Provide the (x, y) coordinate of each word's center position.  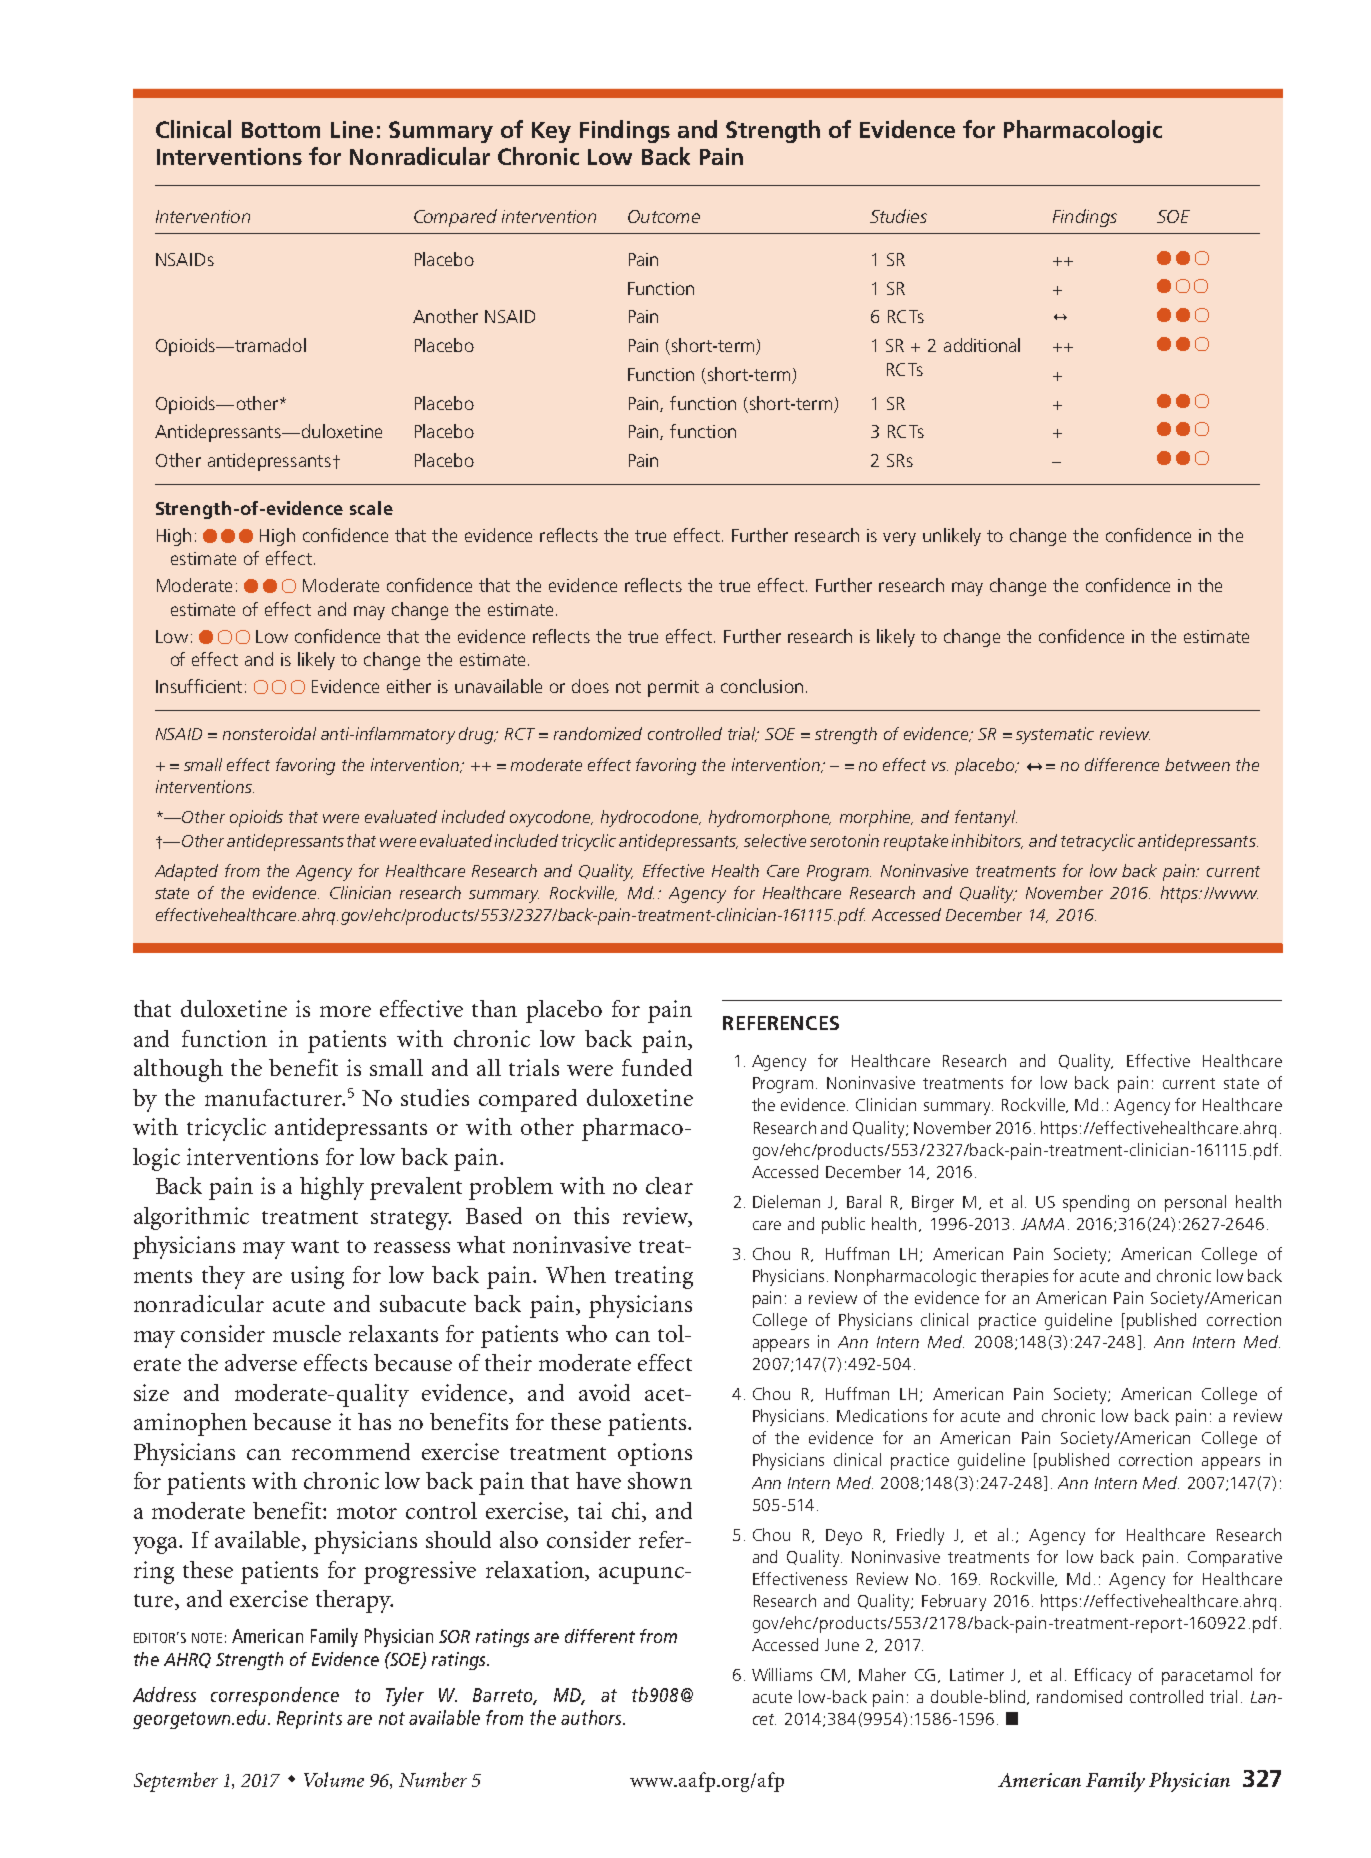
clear (669, 1185)
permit (673, 688)
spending (1096, 1203)
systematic (1055, 735)
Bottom (281, 130)
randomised (1079, 1696)
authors (592, 1717)
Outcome (664, 216)
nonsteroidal (269, 733)
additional (982, 345)
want (315, 1246)
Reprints (309, 1720)
